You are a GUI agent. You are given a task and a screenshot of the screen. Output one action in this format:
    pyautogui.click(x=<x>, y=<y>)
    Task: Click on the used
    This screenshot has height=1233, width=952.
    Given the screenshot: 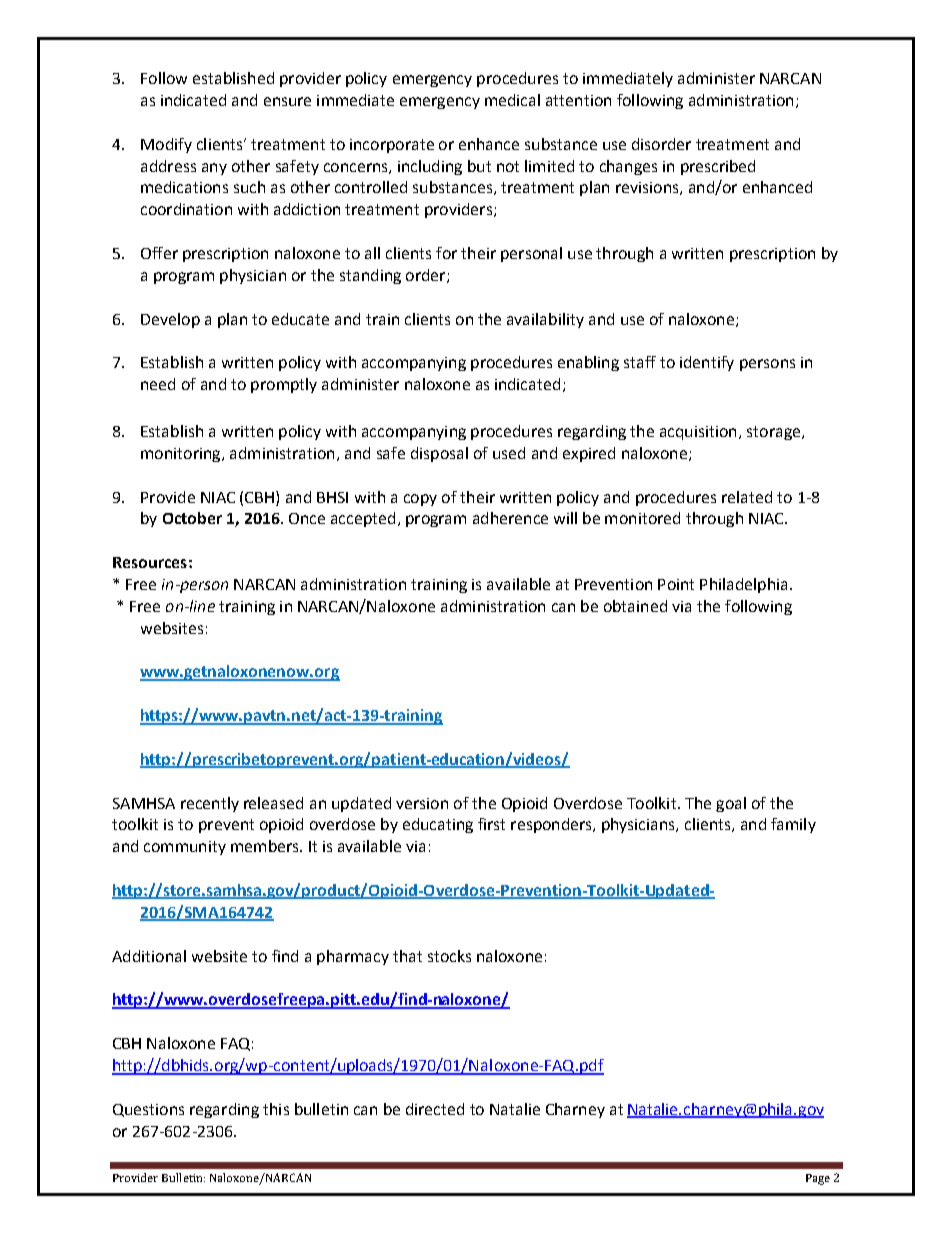 What is the action you would take?
    pyautogui.click(x=509, y=453)
